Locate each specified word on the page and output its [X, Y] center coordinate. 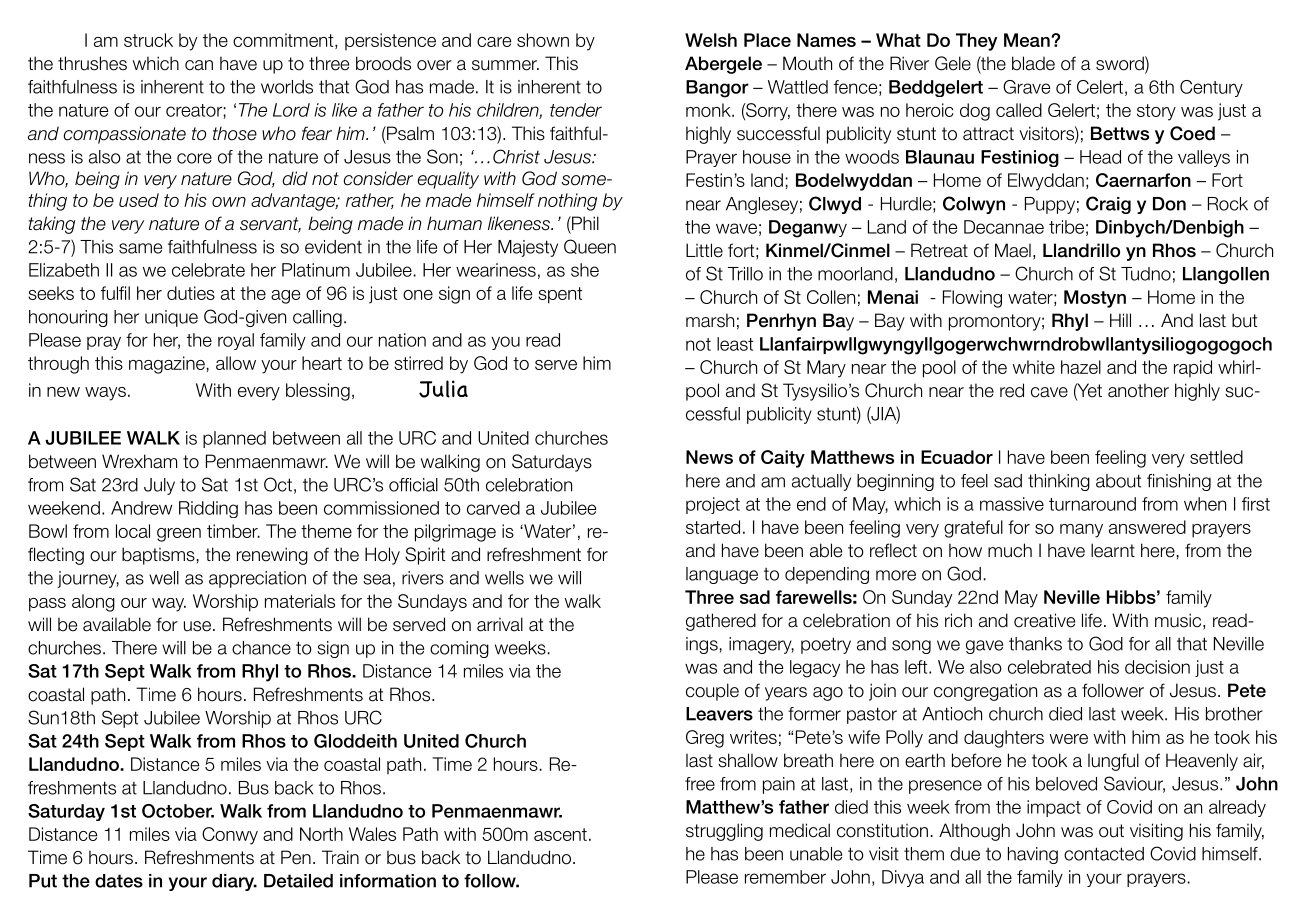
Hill [1120, 320]
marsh [710, 320]
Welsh [711, 40]
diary [234, 882]
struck [148, 40]
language [722, 575]
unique [171, 318]
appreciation [257, 579]
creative [1044, 620]
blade [1033, 63]
